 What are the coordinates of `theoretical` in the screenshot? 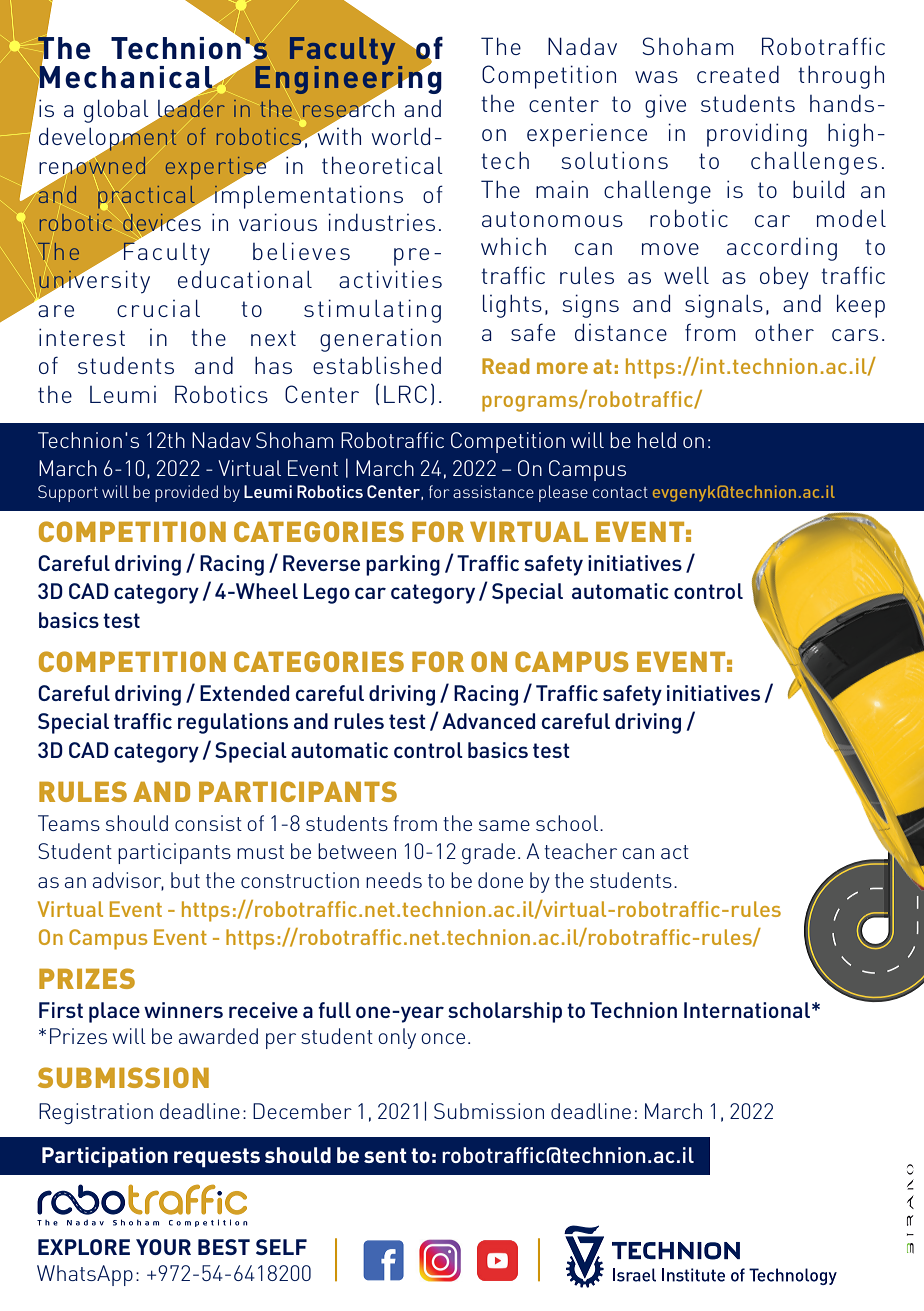 It's located at (382, 165).
